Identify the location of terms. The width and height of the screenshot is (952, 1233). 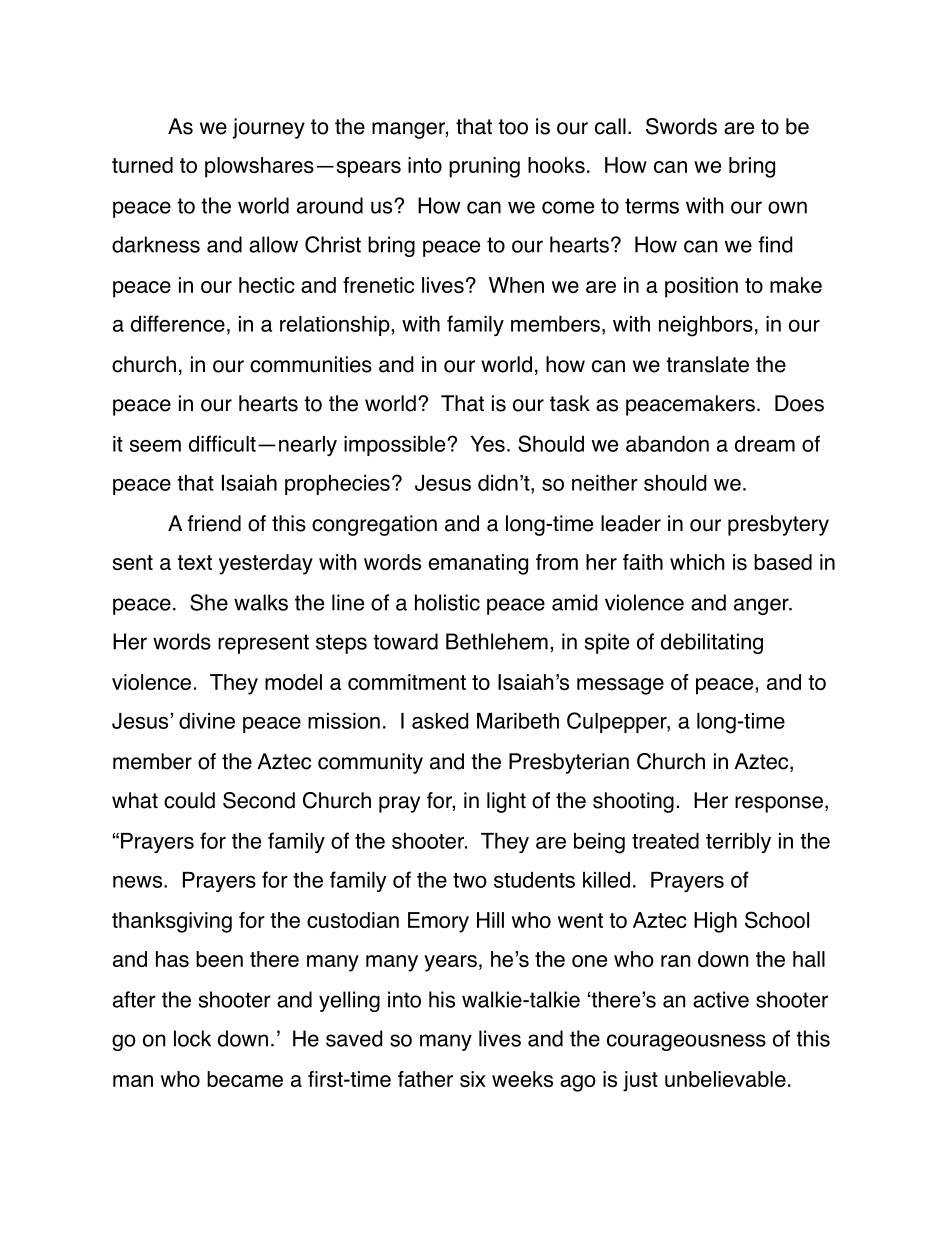
(652, 206).
